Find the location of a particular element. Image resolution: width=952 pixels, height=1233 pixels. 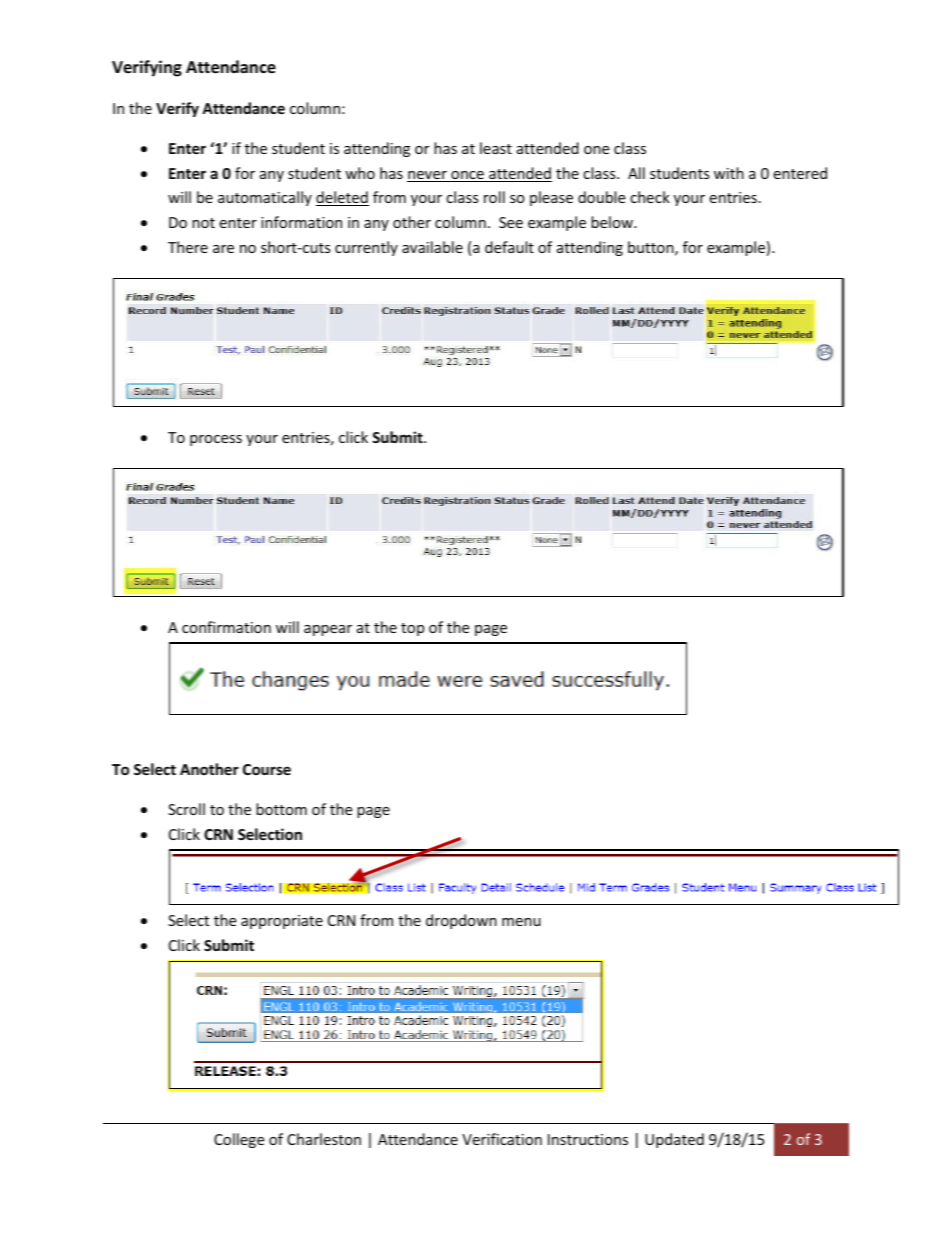

menu is located at coordinates (521, 922).
